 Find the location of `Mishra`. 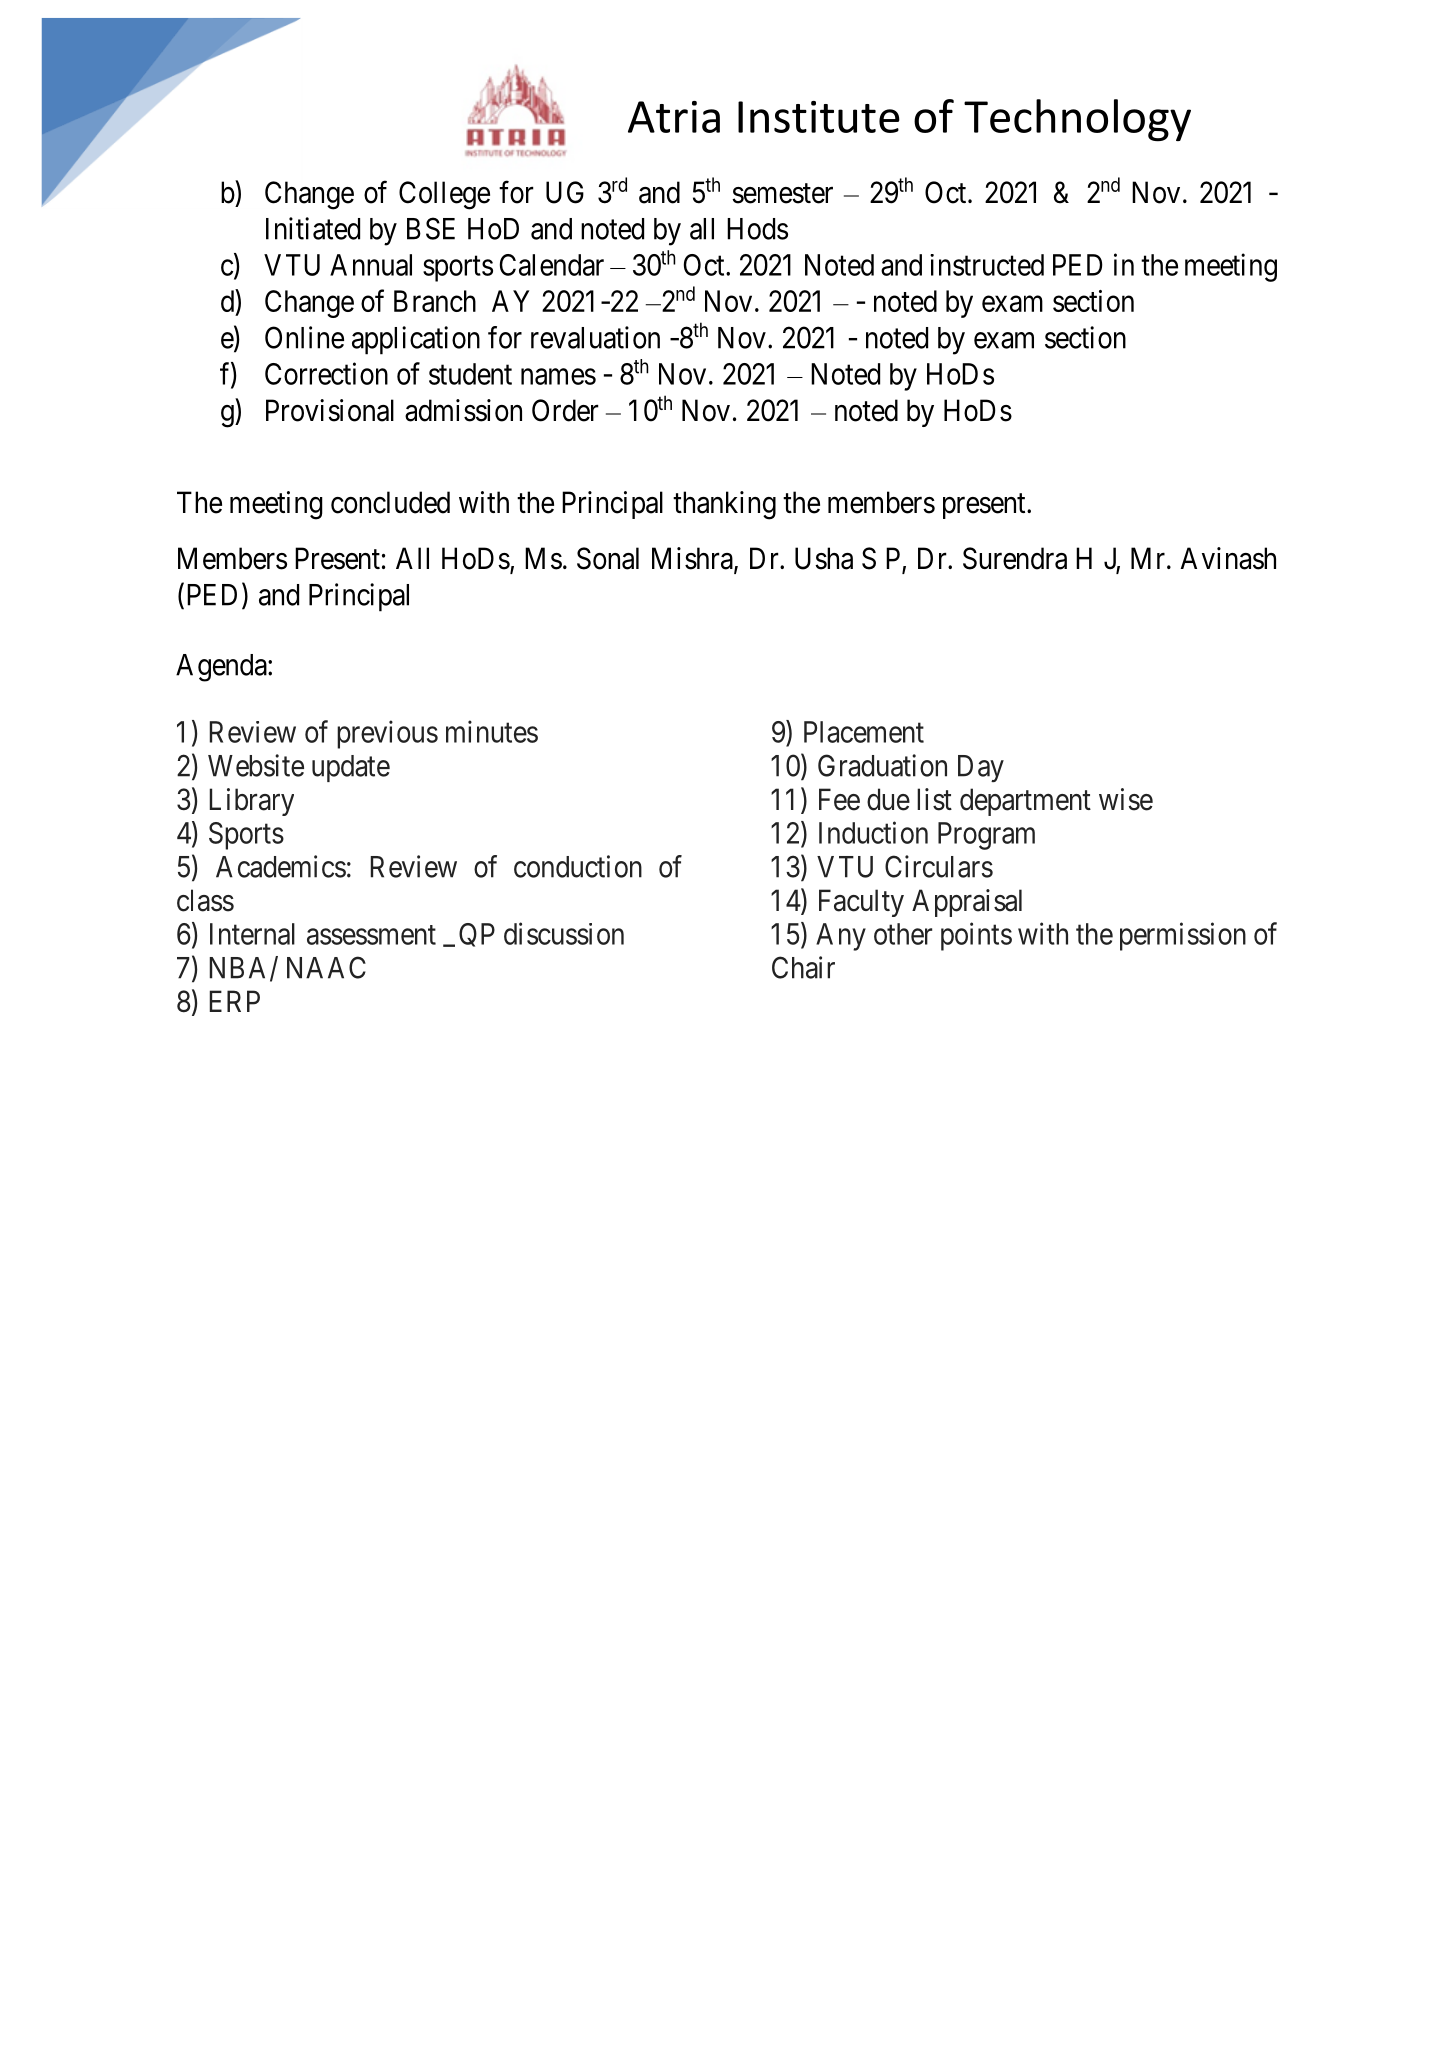

Mishra is located at coordinates (693, 559).
